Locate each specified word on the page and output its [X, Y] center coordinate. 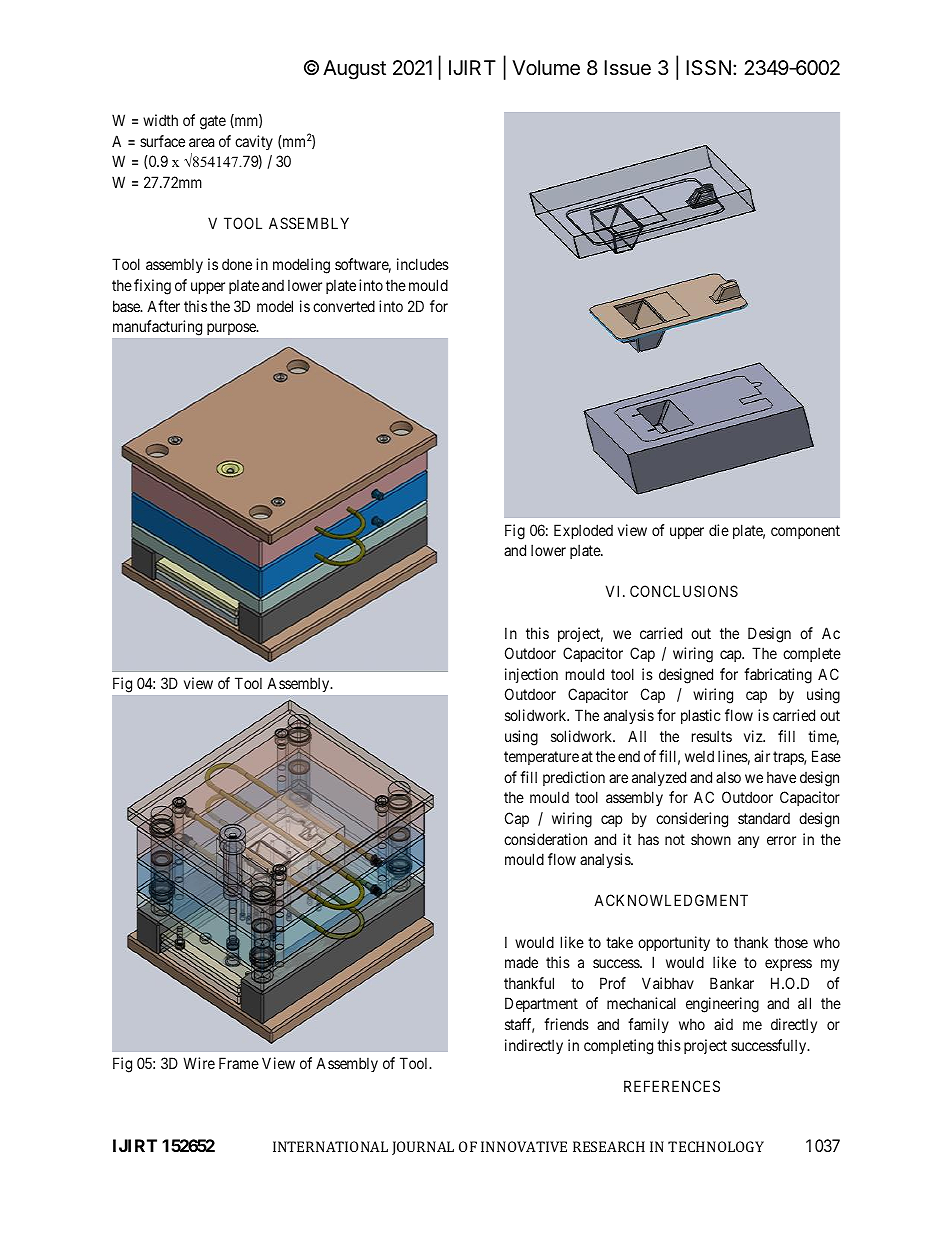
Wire [199, 1063]
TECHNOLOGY [716, 1146]
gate [213, 122]
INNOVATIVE [524, 1146]
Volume [546, 68]
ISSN [708, 68]
